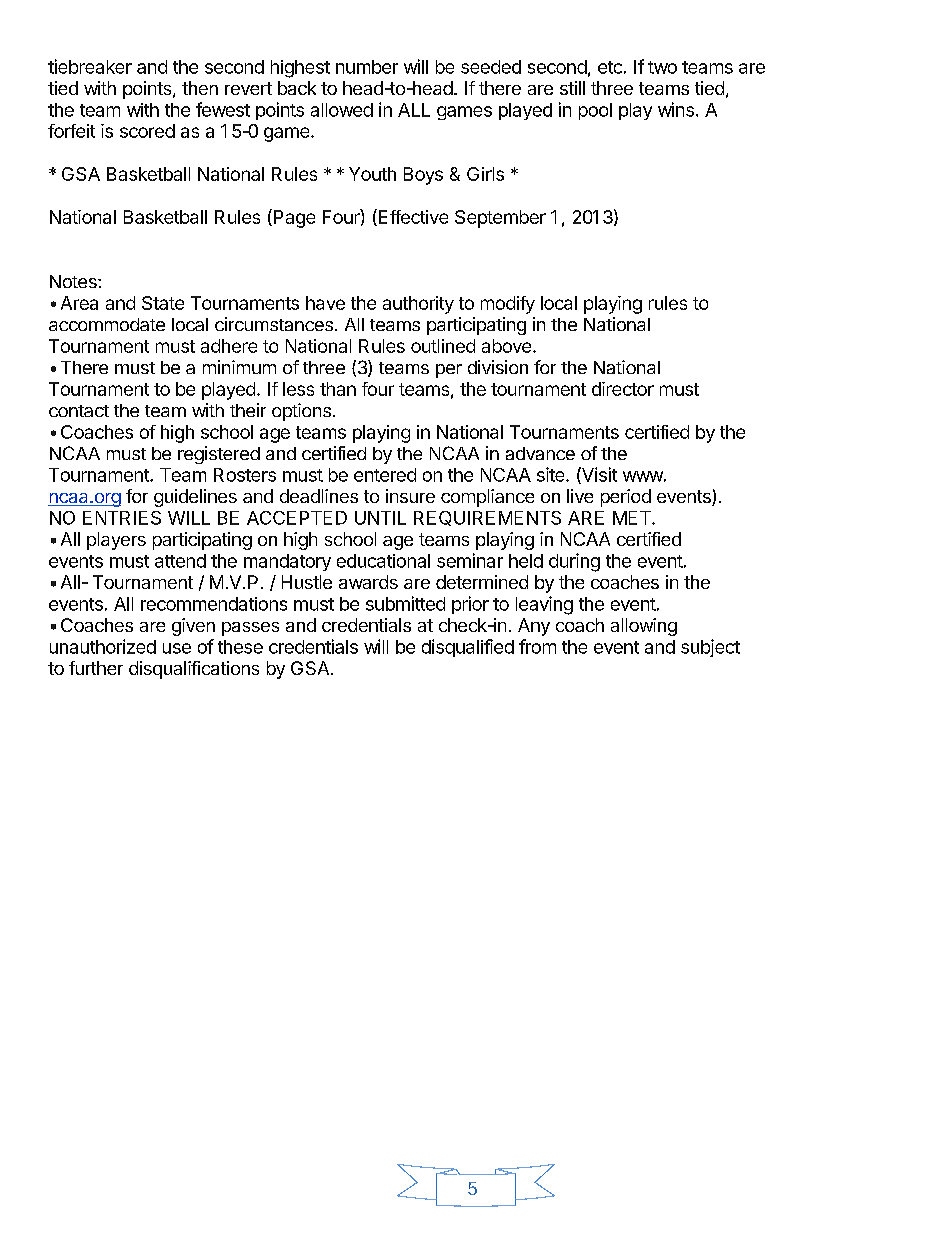 The image size is (952, 1233). Describe the element at coordinates (239, 367) in the document. I see `minimum` at that location.
